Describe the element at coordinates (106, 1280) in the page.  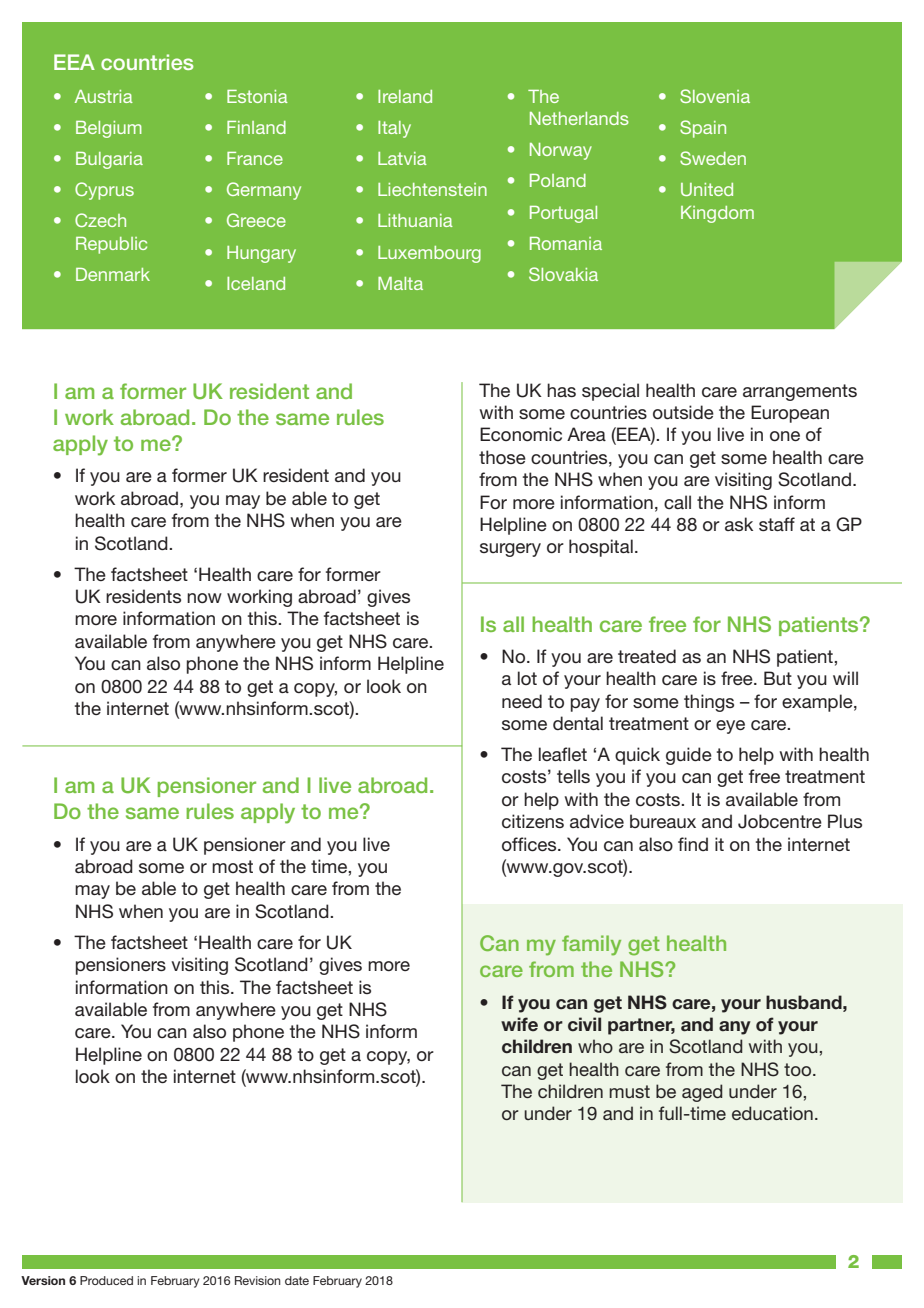
I see `Produced` at that location.
